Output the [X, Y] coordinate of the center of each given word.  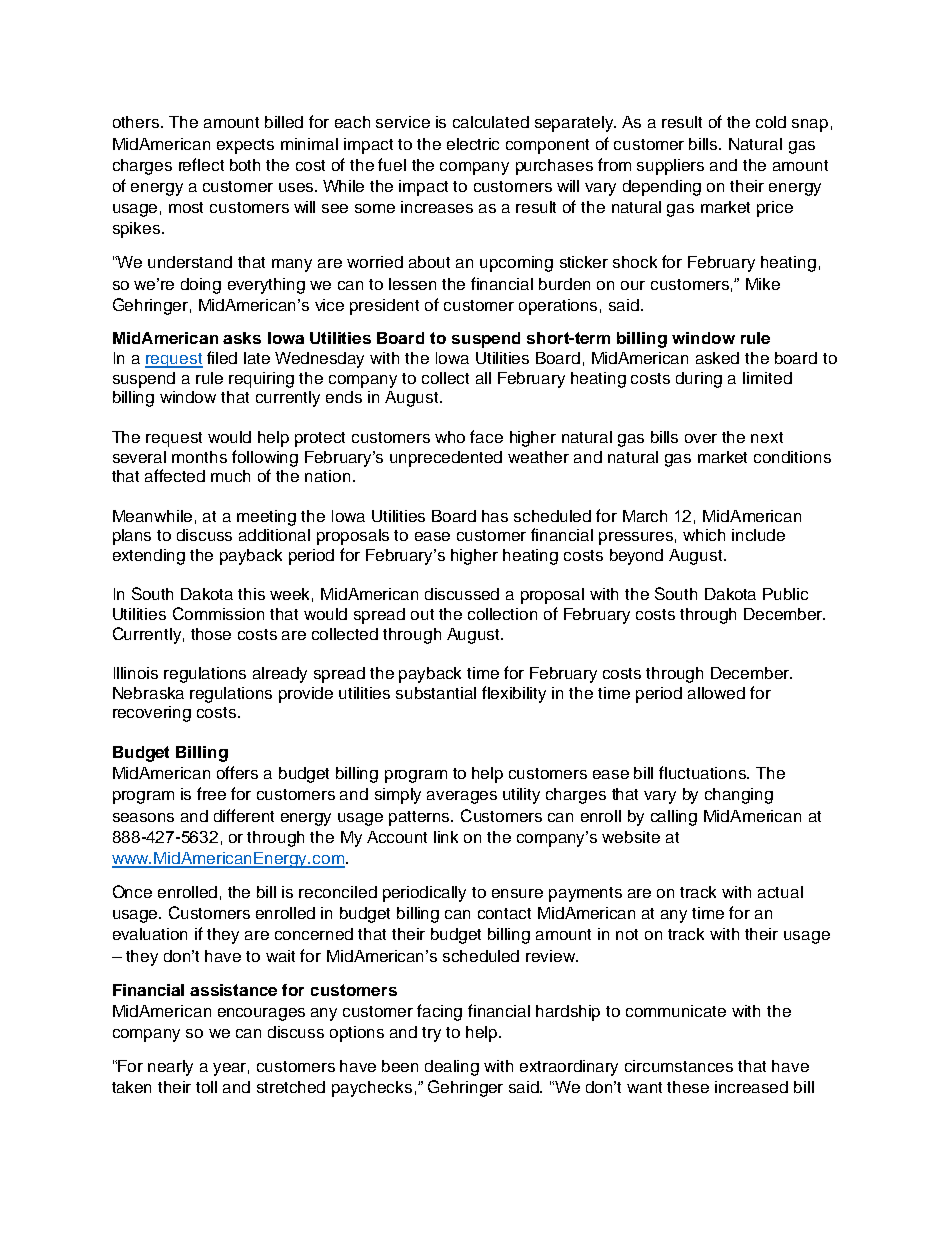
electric [473, 144]
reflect [201, 164]
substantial [436, 693]
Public [785, 594]
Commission [218, 613]
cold [771, 122]
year [231, 1069]
